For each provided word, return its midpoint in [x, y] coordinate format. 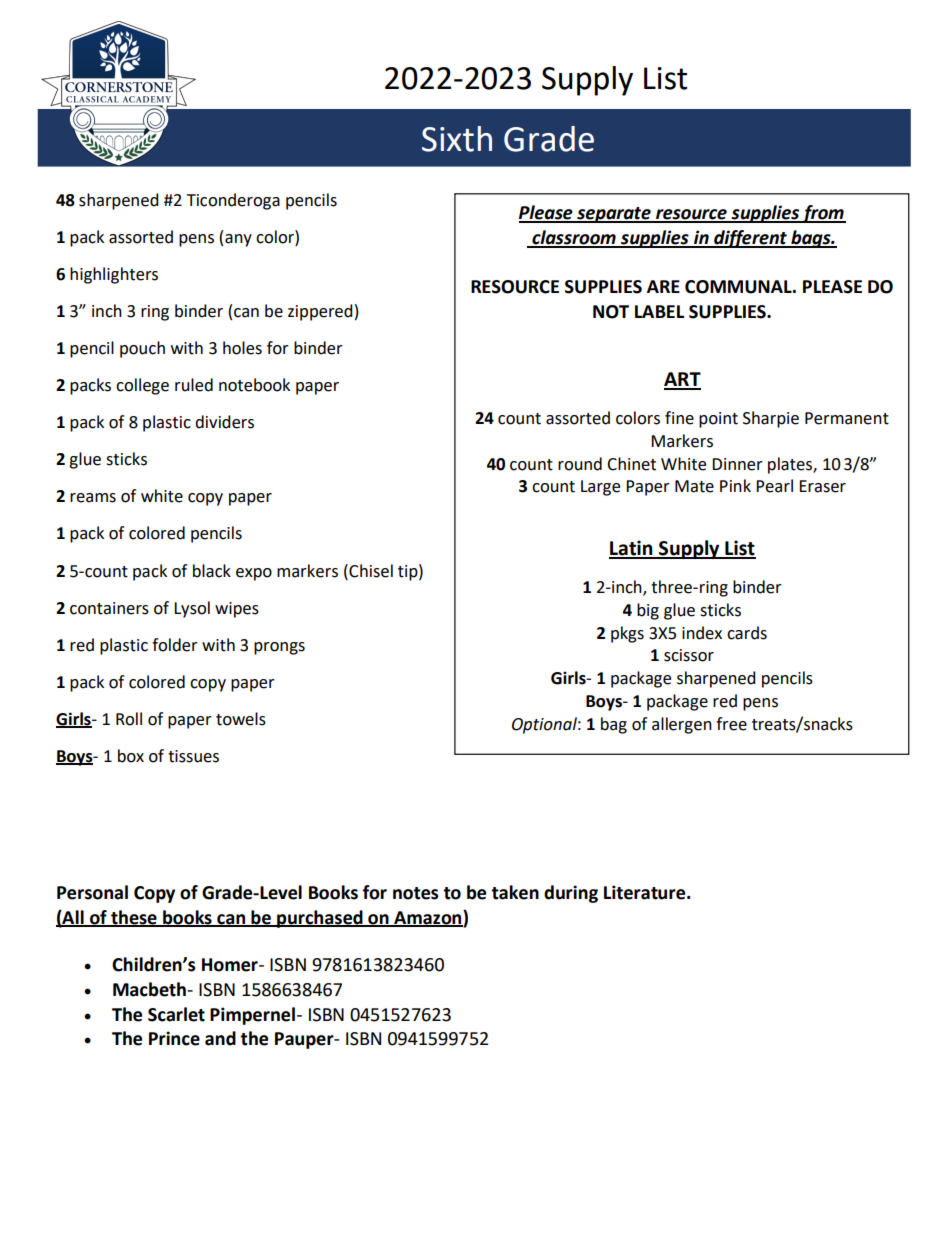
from [823, 214]
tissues [193, 756]
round [580, 464]
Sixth [457, 139]
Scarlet [176, 1014]
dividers [224, 422]
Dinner [737, 464]
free [731, 724]
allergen [682, 725]
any [238, 240]
